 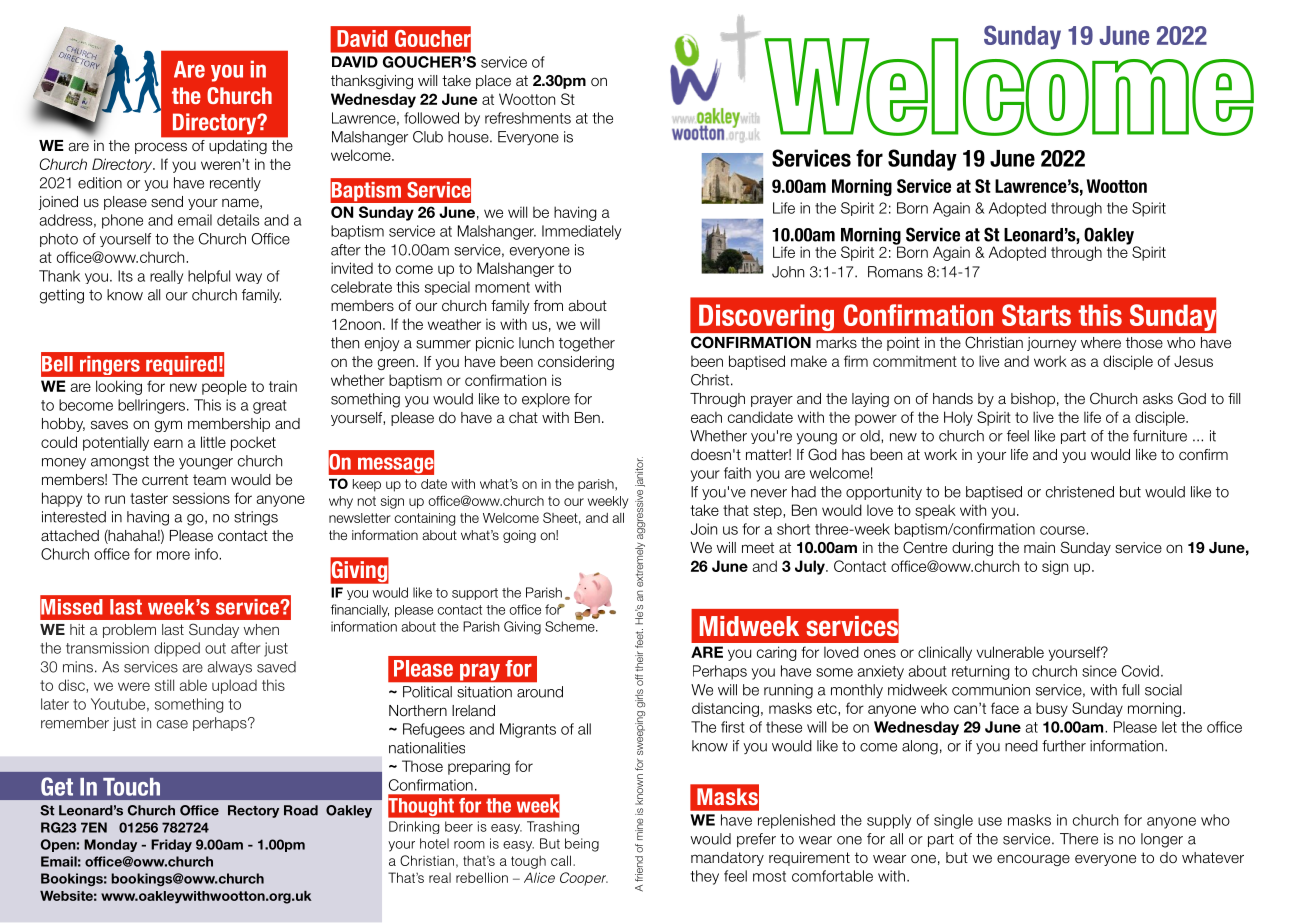 What do you see at coordinates (171, 845) in the screenshot?
I see `Friday` at bounding box center [171, 845].
